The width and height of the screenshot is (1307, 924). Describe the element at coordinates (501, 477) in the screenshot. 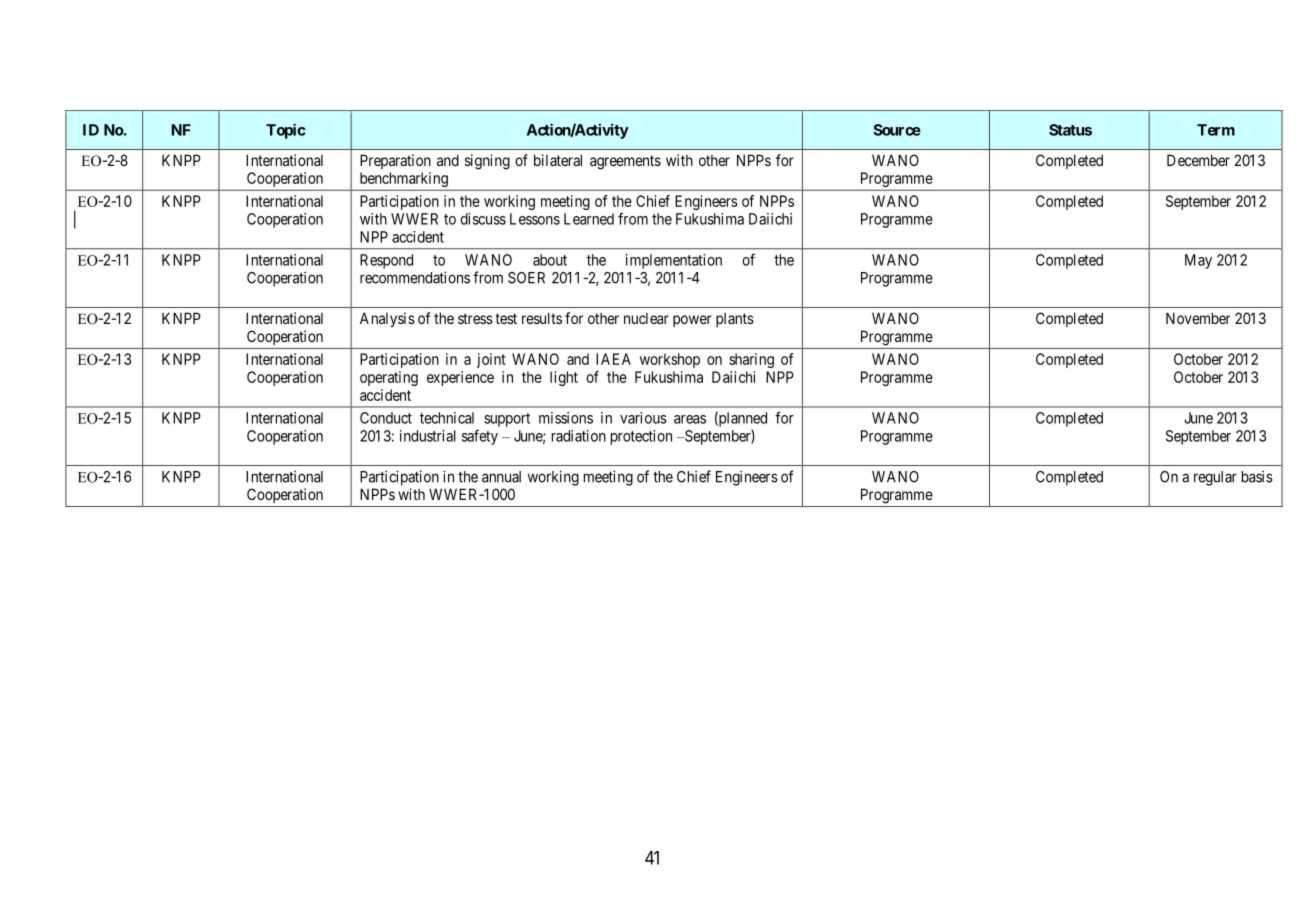

I see `annual` at that location.
